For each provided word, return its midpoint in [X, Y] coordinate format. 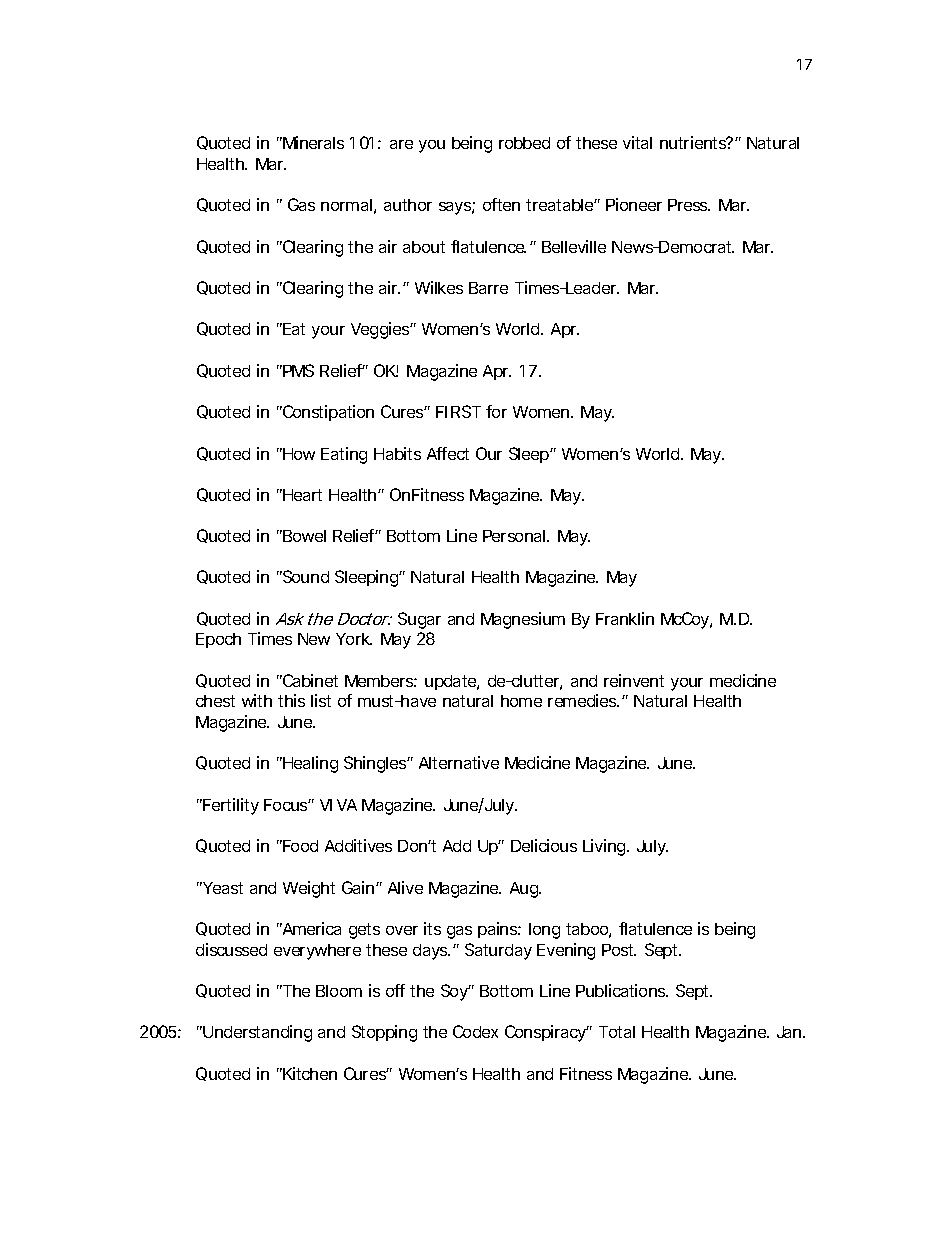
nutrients [694, 142]
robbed [524, 143]
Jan [789, 1032]
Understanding [256, 1033]
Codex [475, 1031]
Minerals [312, 142]
